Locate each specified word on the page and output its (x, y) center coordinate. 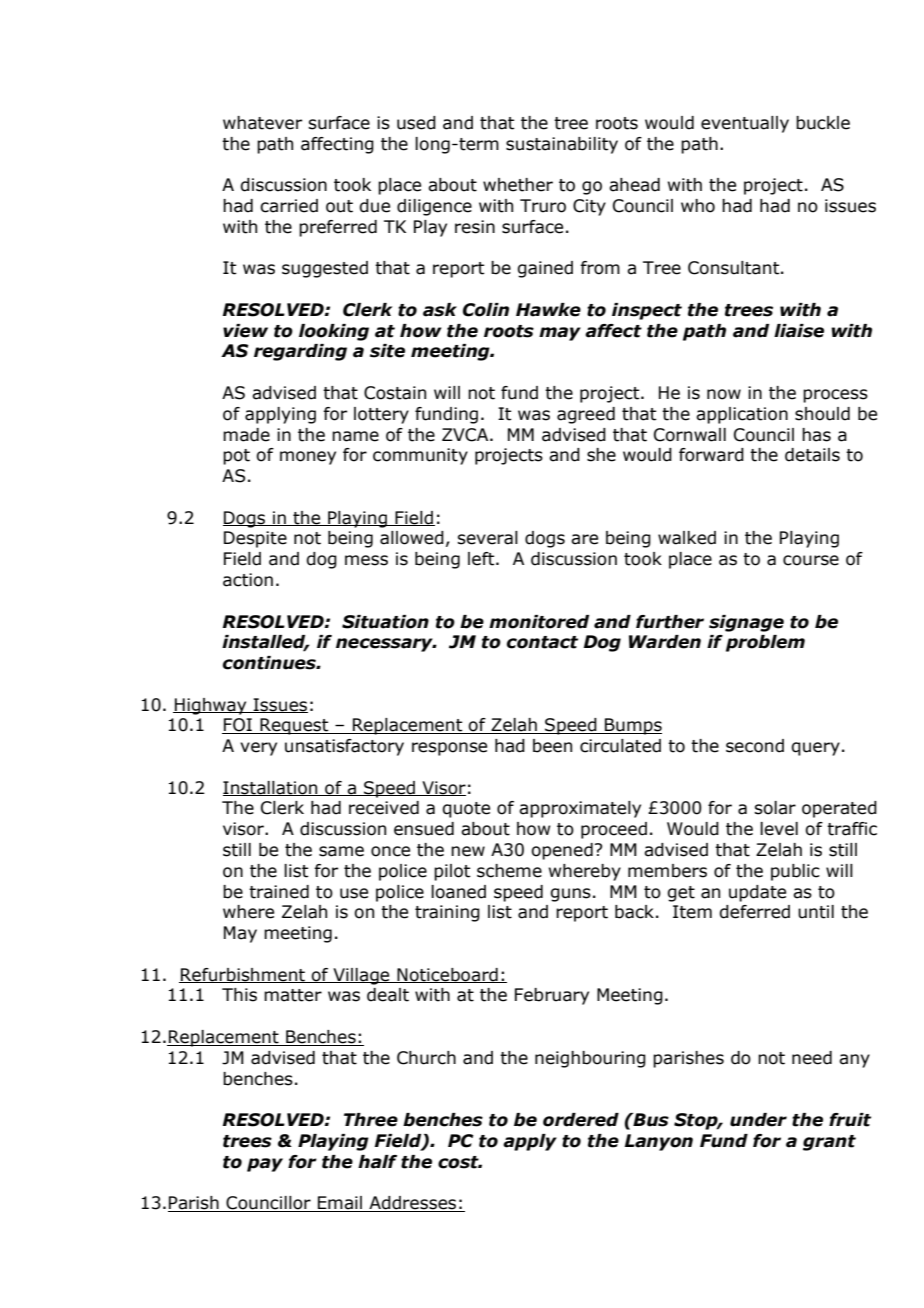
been (552, 746)
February (552, 996)
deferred (754, 912)
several (487, 538)
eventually (745, 124)
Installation (271, 788)
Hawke (548, 310)
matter (293, 995)
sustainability (562, 145)
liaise (799, 331)
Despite (255, 539)
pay (265, 1165)
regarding (300, 352)
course (811, 560)
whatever (262, 123)
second (755, 746)
